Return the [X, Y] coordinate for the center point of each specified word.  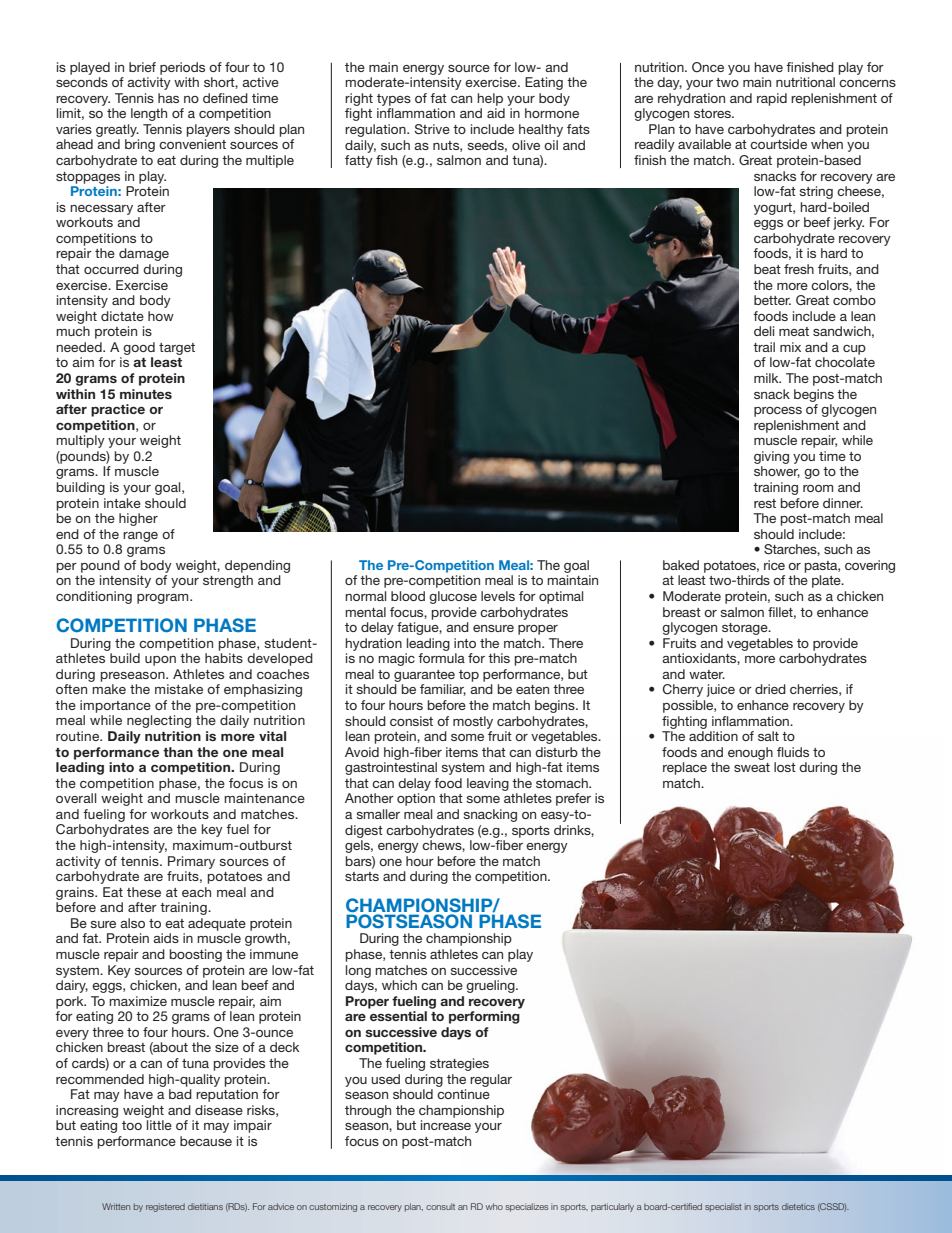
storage [746, 629]
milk [767, 378]
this [499, 658]
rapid [772, 99]
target [177, 349]
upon [160, 661]
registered [165, 1207]
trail [764, 347]
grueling [491, 986]
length [149, 114]
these [144, 892]
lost [785, 767]
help [490, 99]
